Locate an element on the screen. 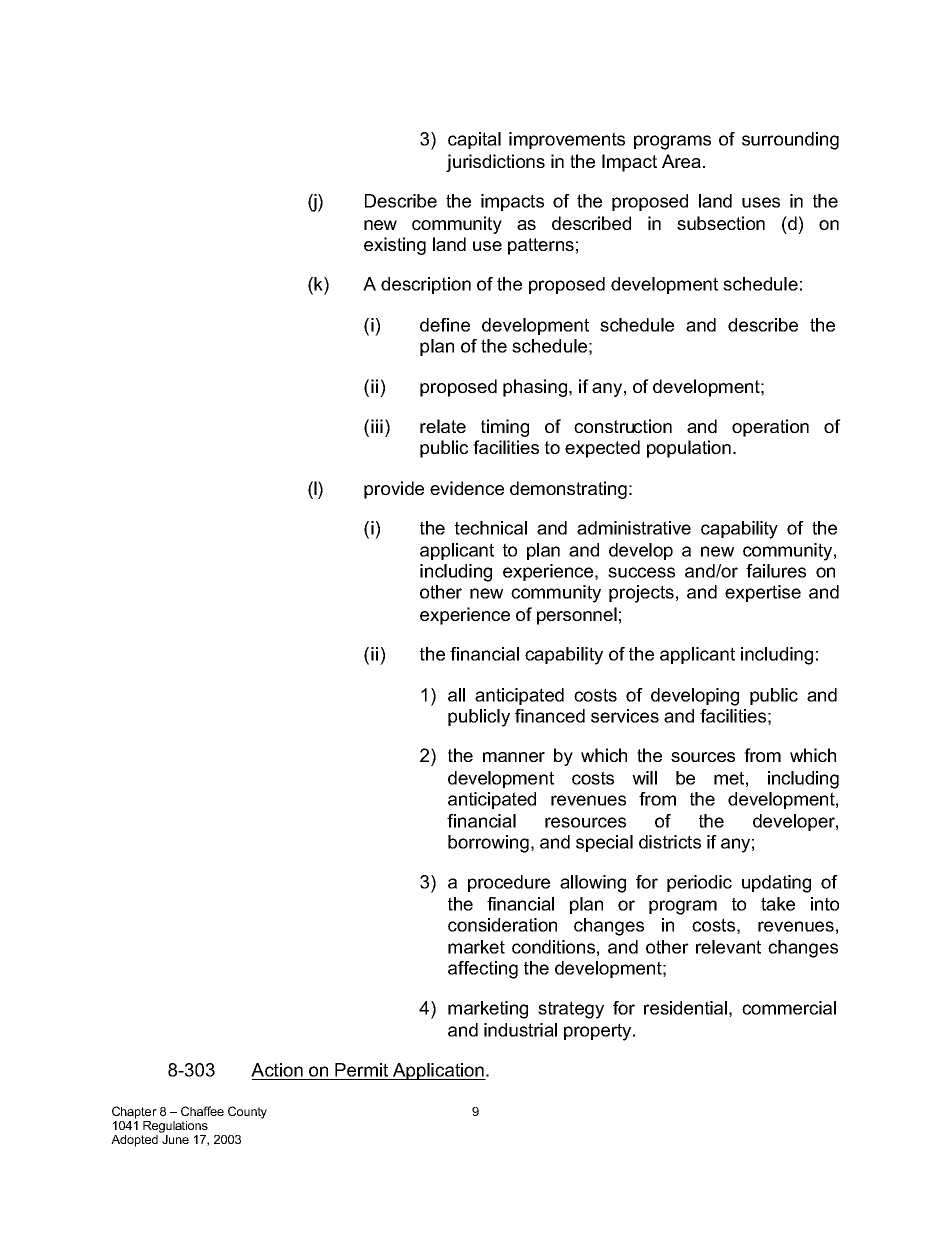  iii is located at coordinates (377, 426).
